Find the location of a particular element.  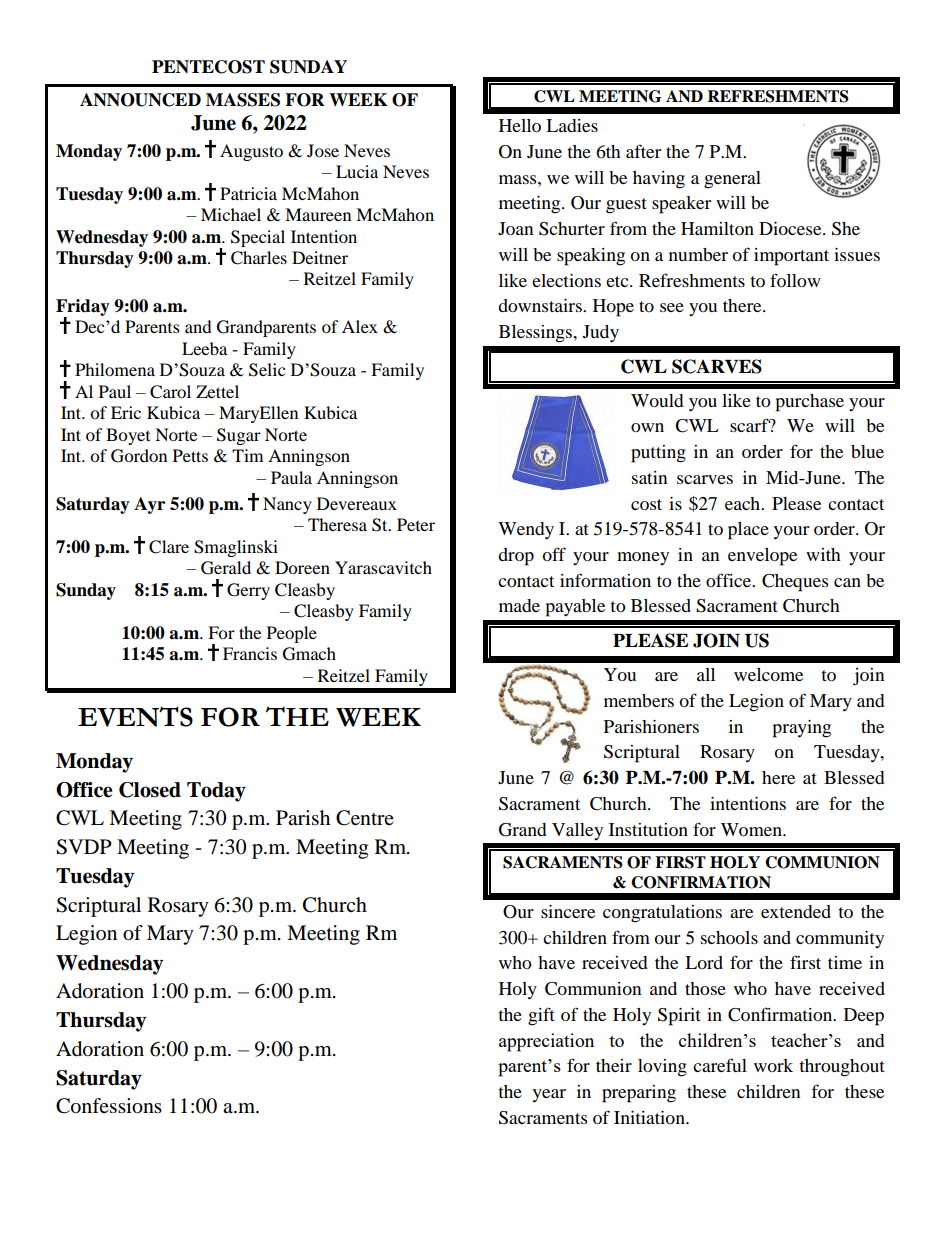

year is located at coordinates (549, 1095).
